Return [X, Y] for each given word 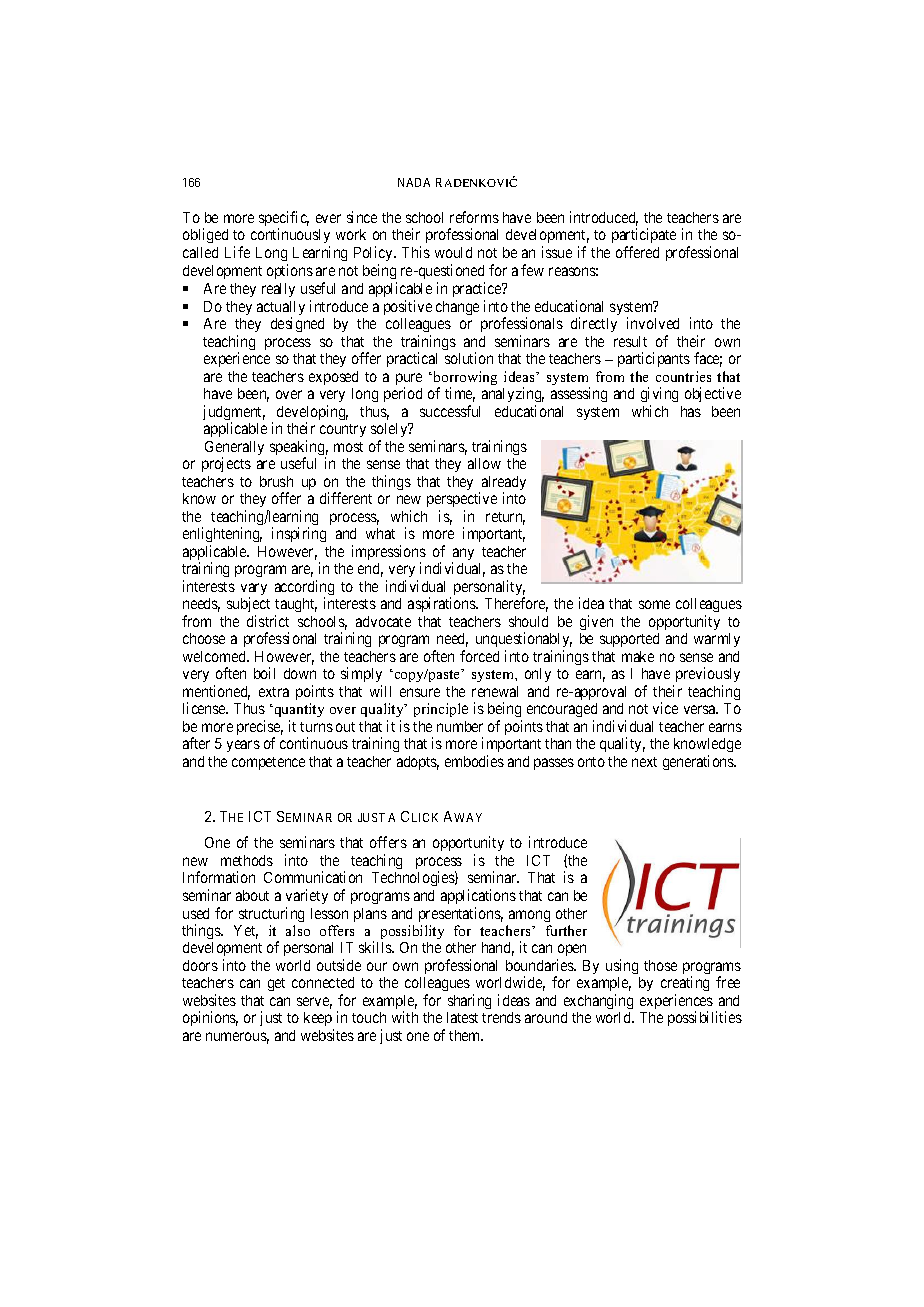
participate [644, 237]
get [276, 984]
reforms [474, 217]
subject [248, 604]
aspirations [442, 604]
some [654, 604]
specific [284, 220]
